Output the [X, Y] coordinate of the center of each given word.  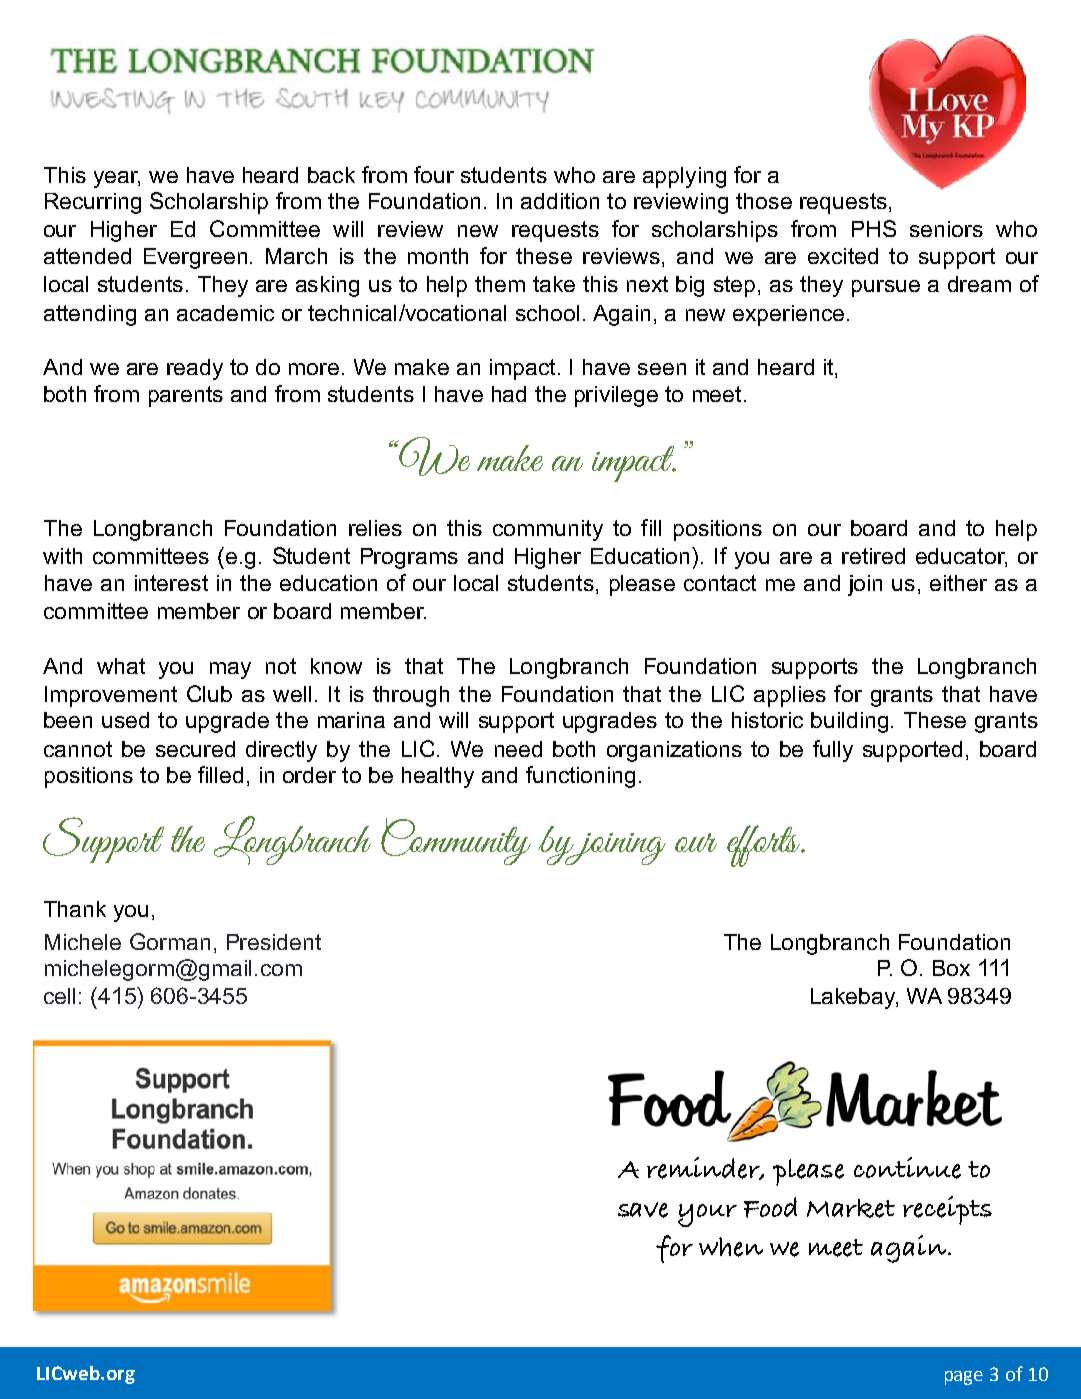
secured [195, 749]
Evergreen [195, 258]
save [643, 1210]
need [518, 749]
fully [833, 751]
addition [560, 201]
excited [843, 256]
